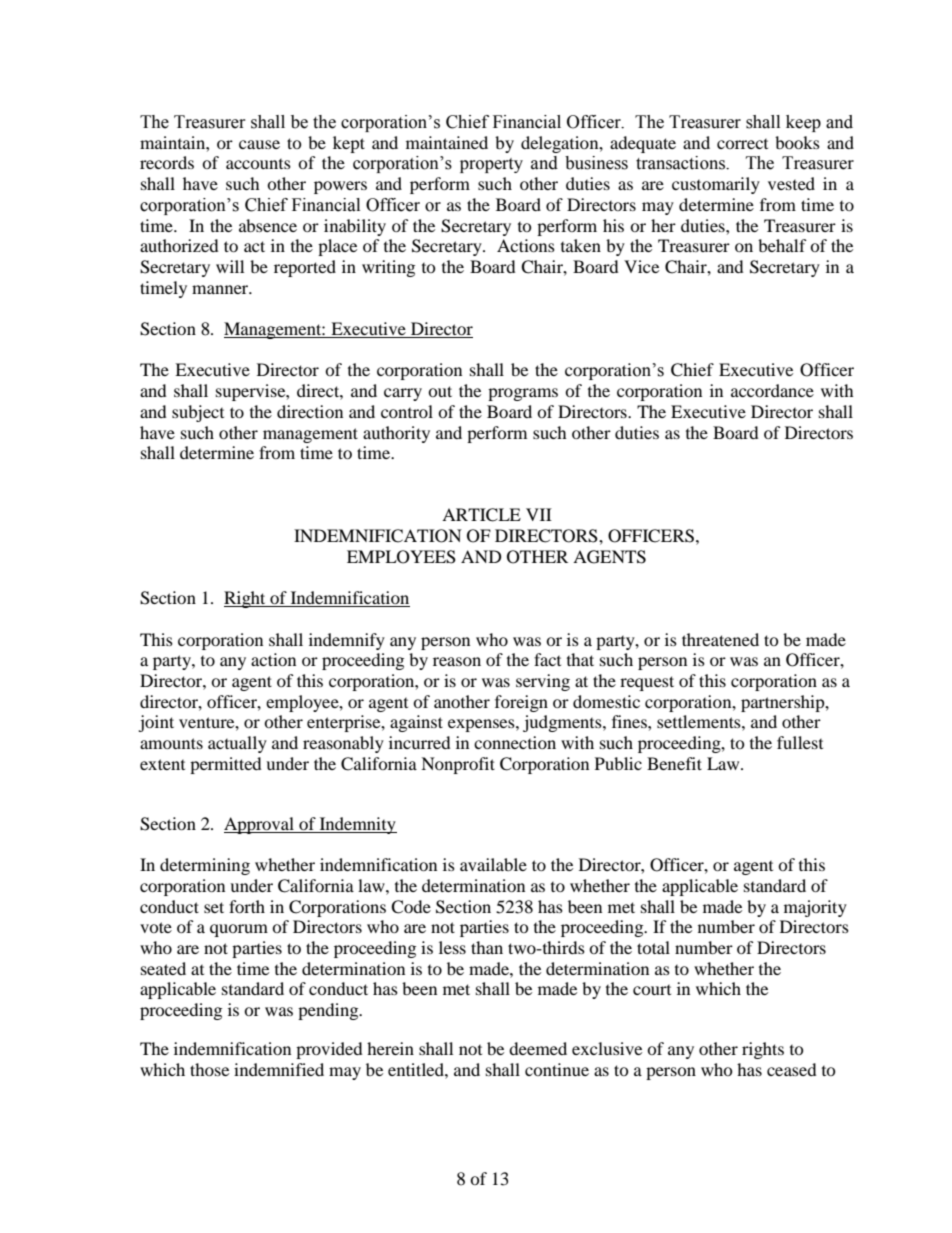 This screenshot has width=952, height=1233. I want to click on cause, so click(259, 144).
